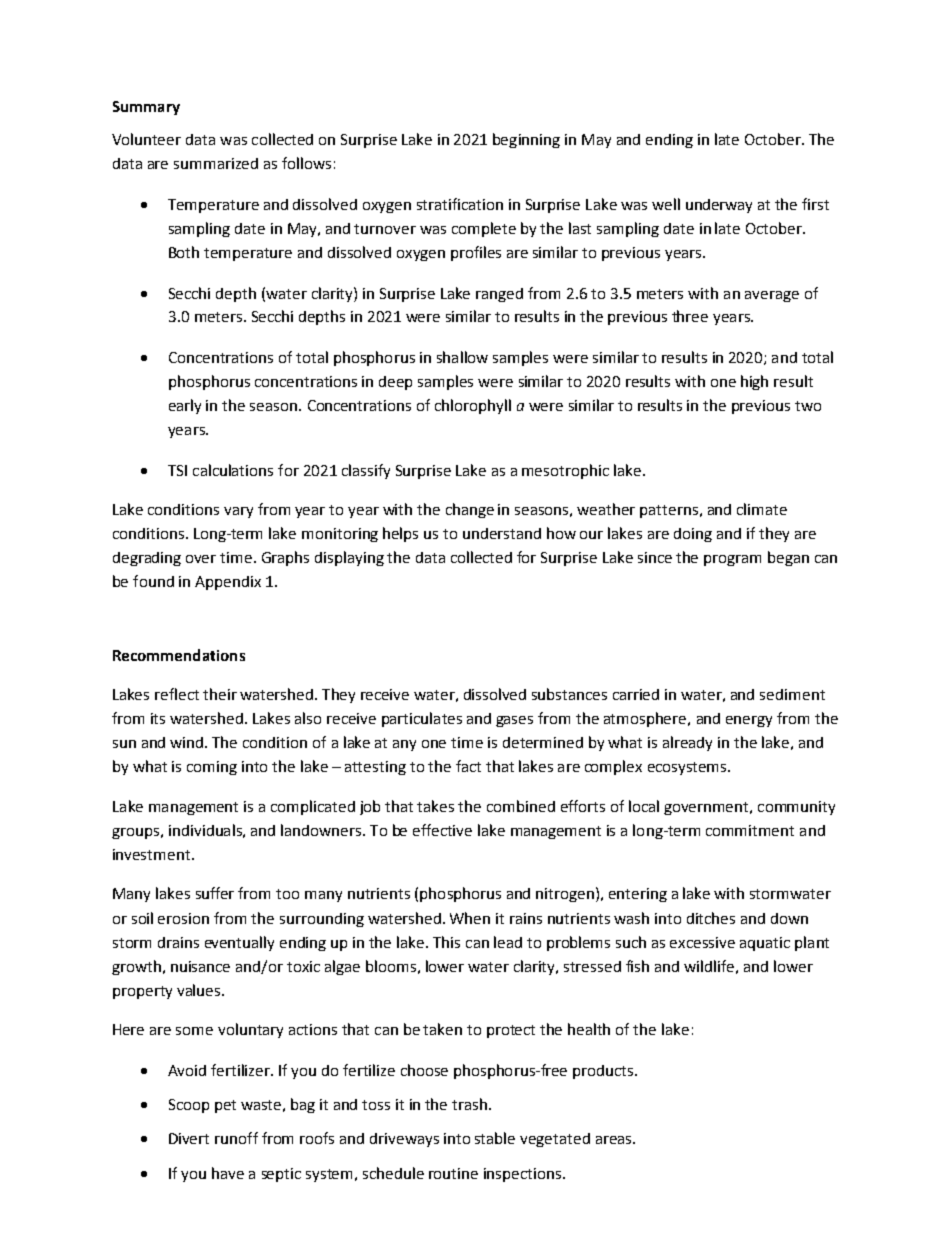 The width and height of the screenshot is (952, 1233). I want to click on beginning, so click(526, 140).
